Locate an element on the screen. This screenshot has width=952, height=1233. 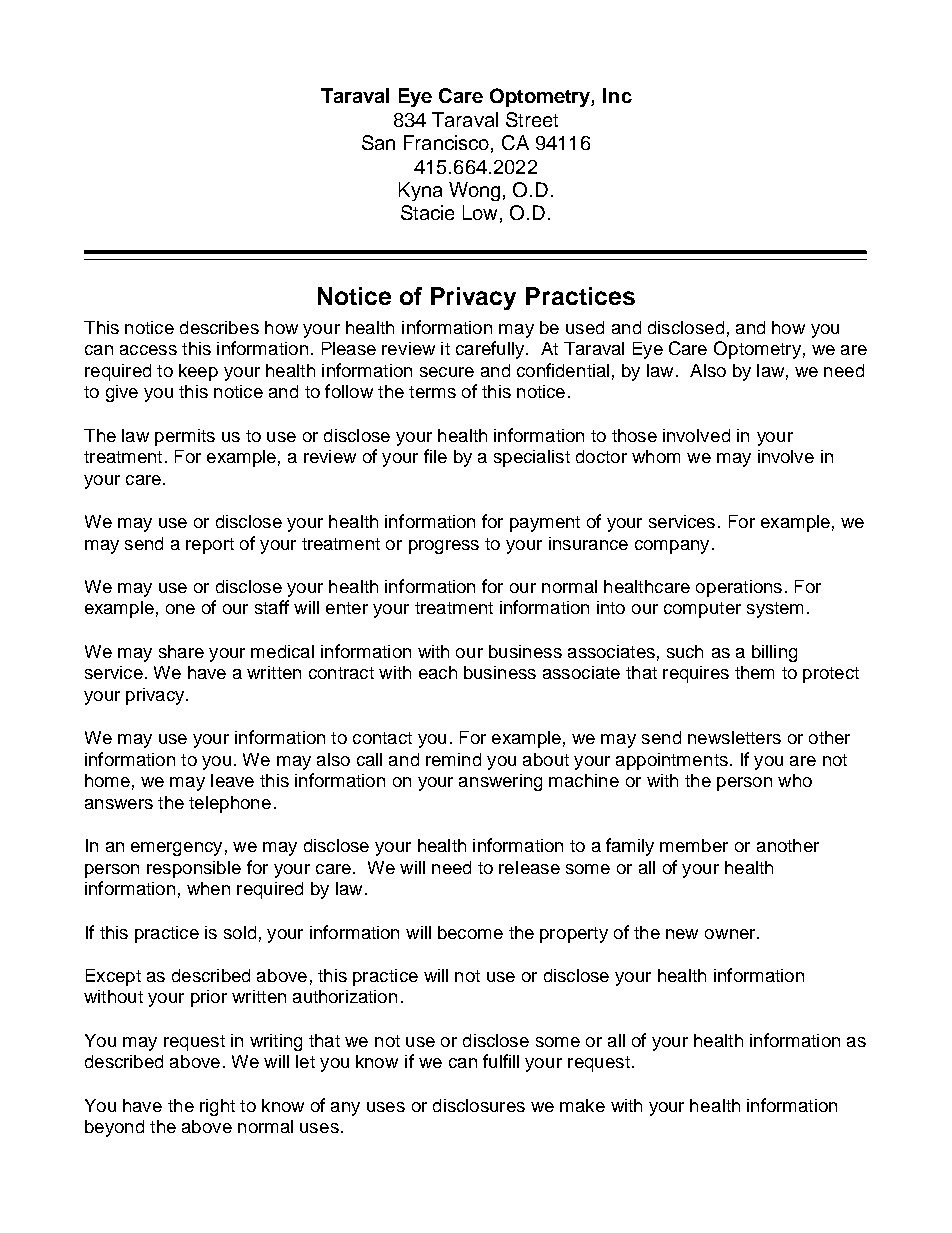
file is located at coordinates (435, 456).
